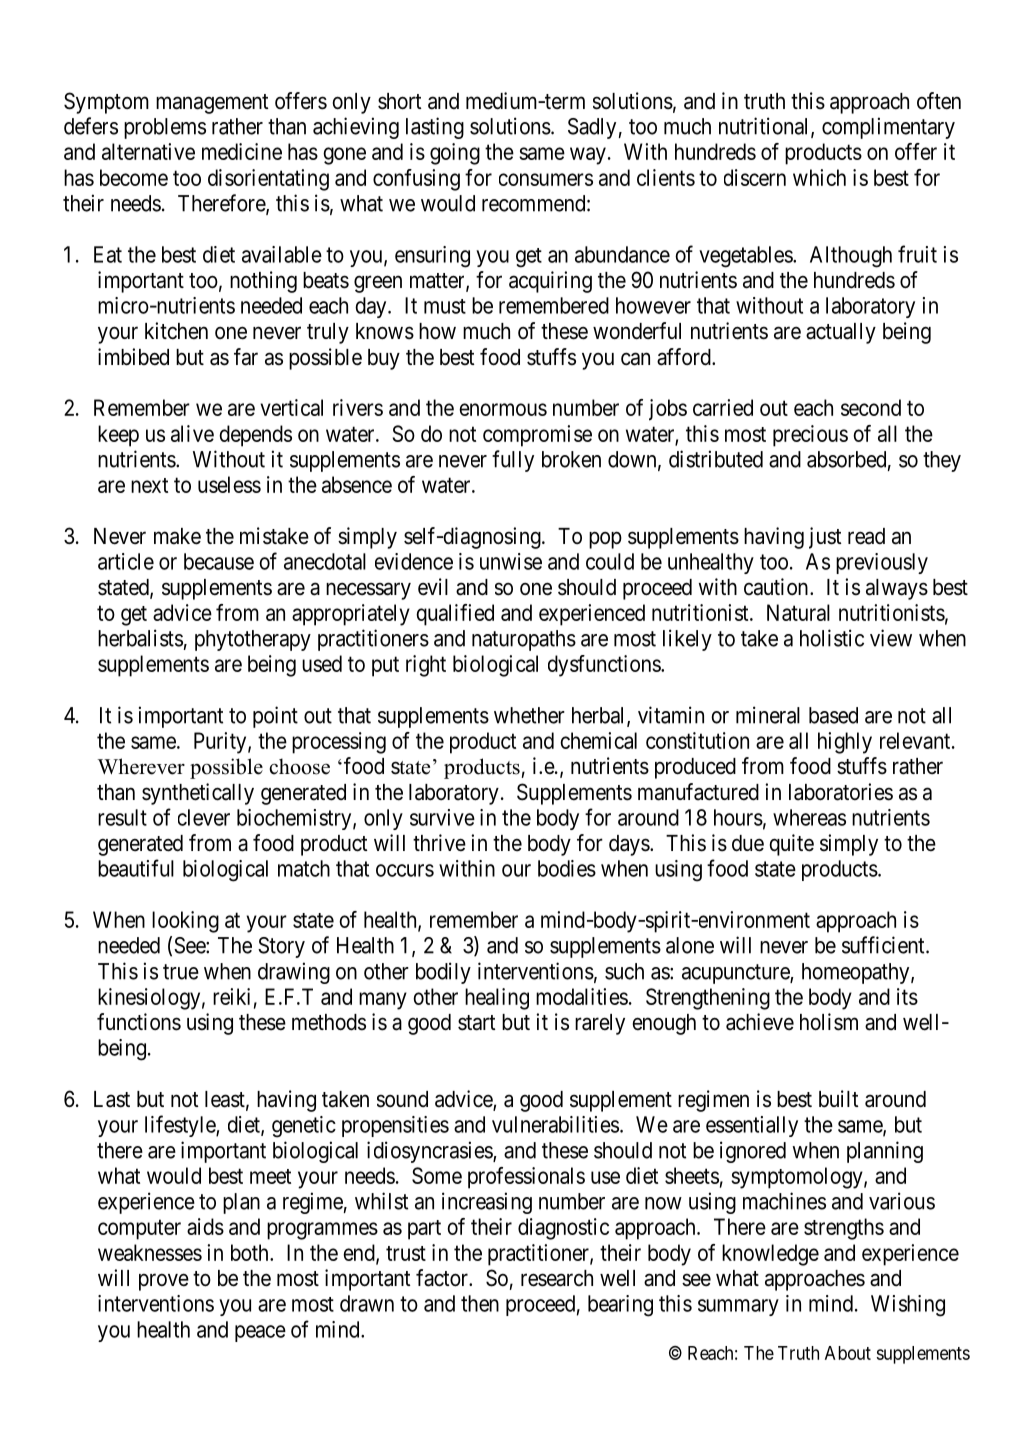 The image size is (1018, 1441). I want to click on problems, so click(165, 128).
